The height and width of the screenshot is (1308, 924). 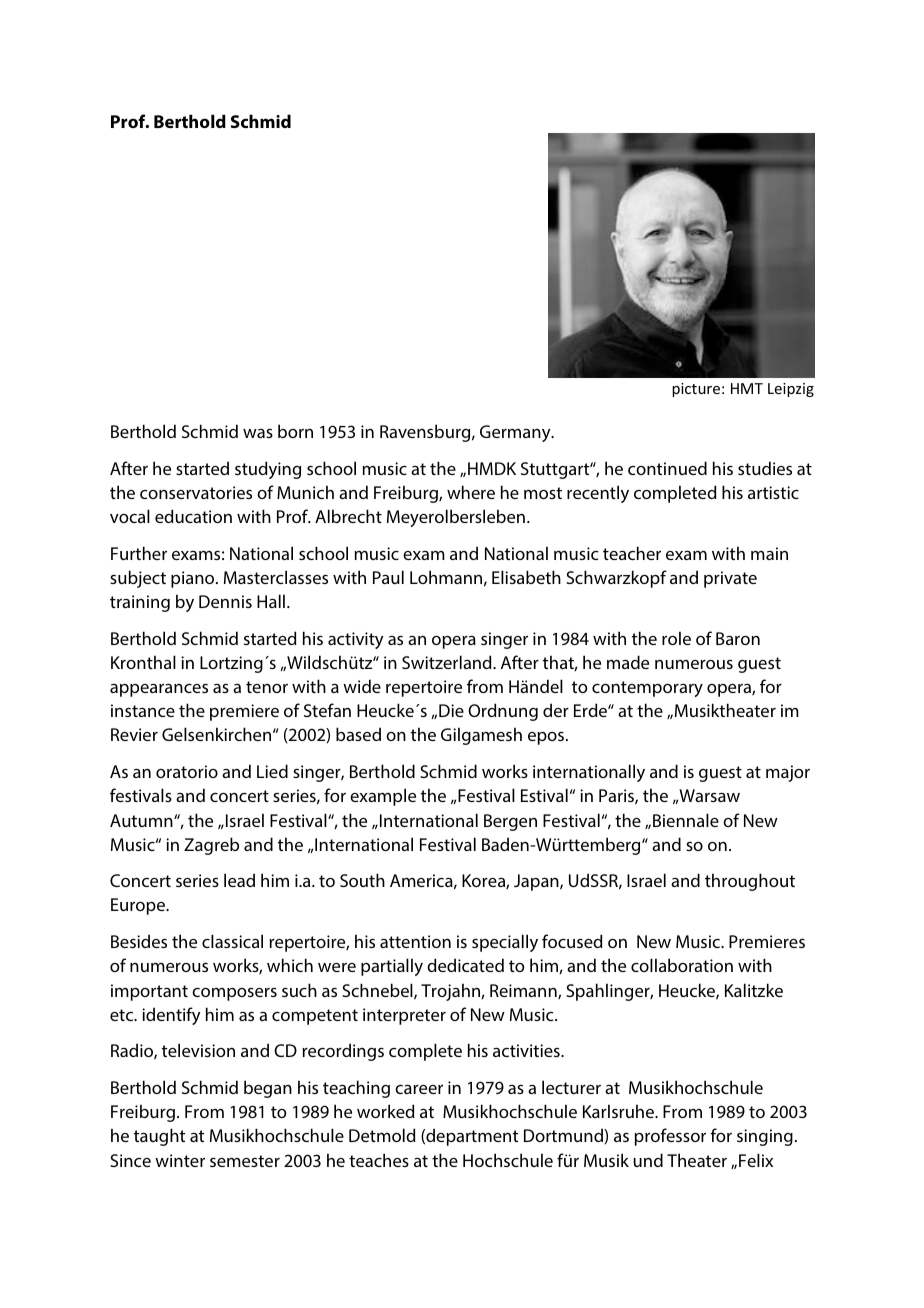 I want to click on Germany, so click(x=516, y=433).
